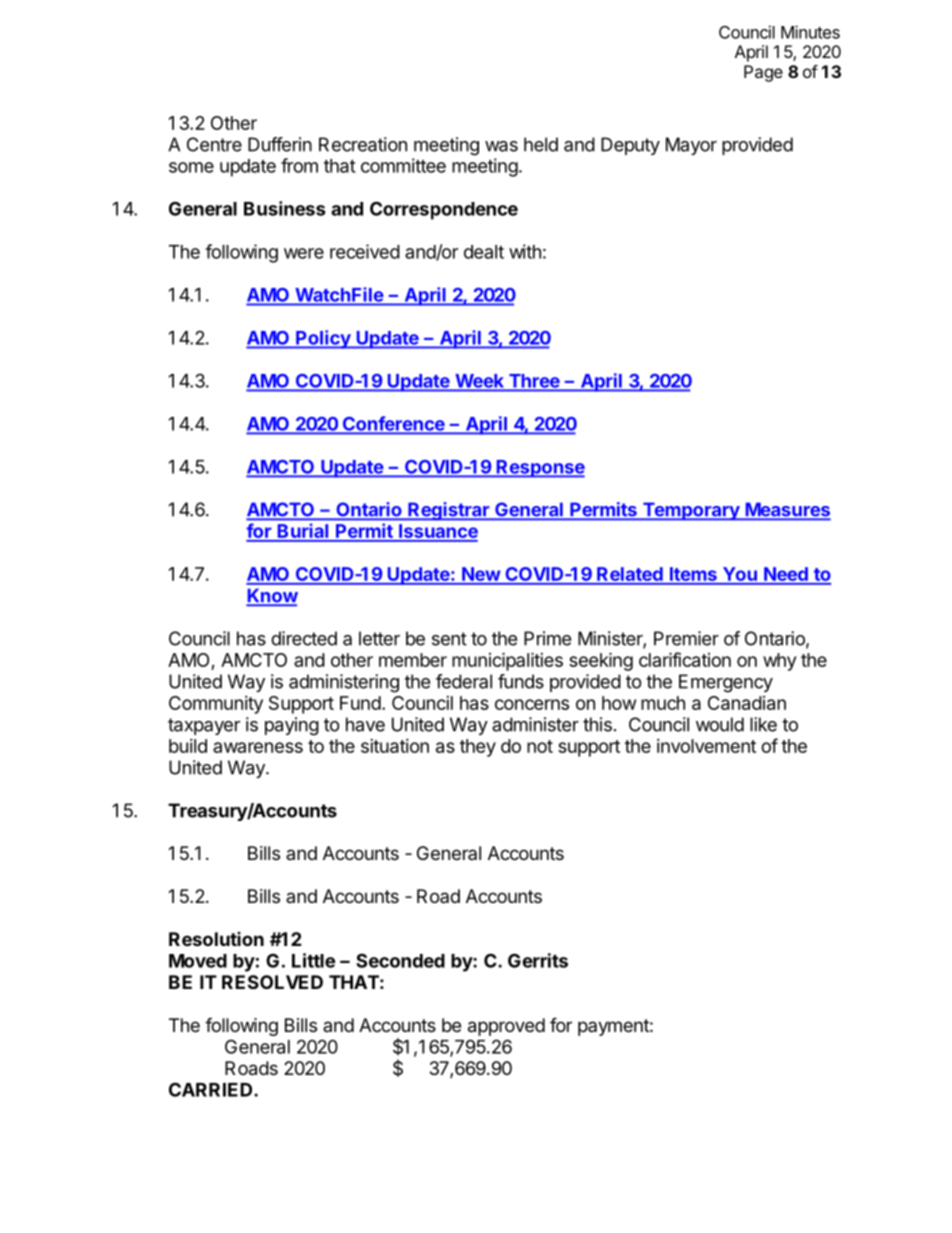 The height and width of the page is (1233, 952). Describe the element at coordinates (739, 575) in the page. I see `You` at that location.
